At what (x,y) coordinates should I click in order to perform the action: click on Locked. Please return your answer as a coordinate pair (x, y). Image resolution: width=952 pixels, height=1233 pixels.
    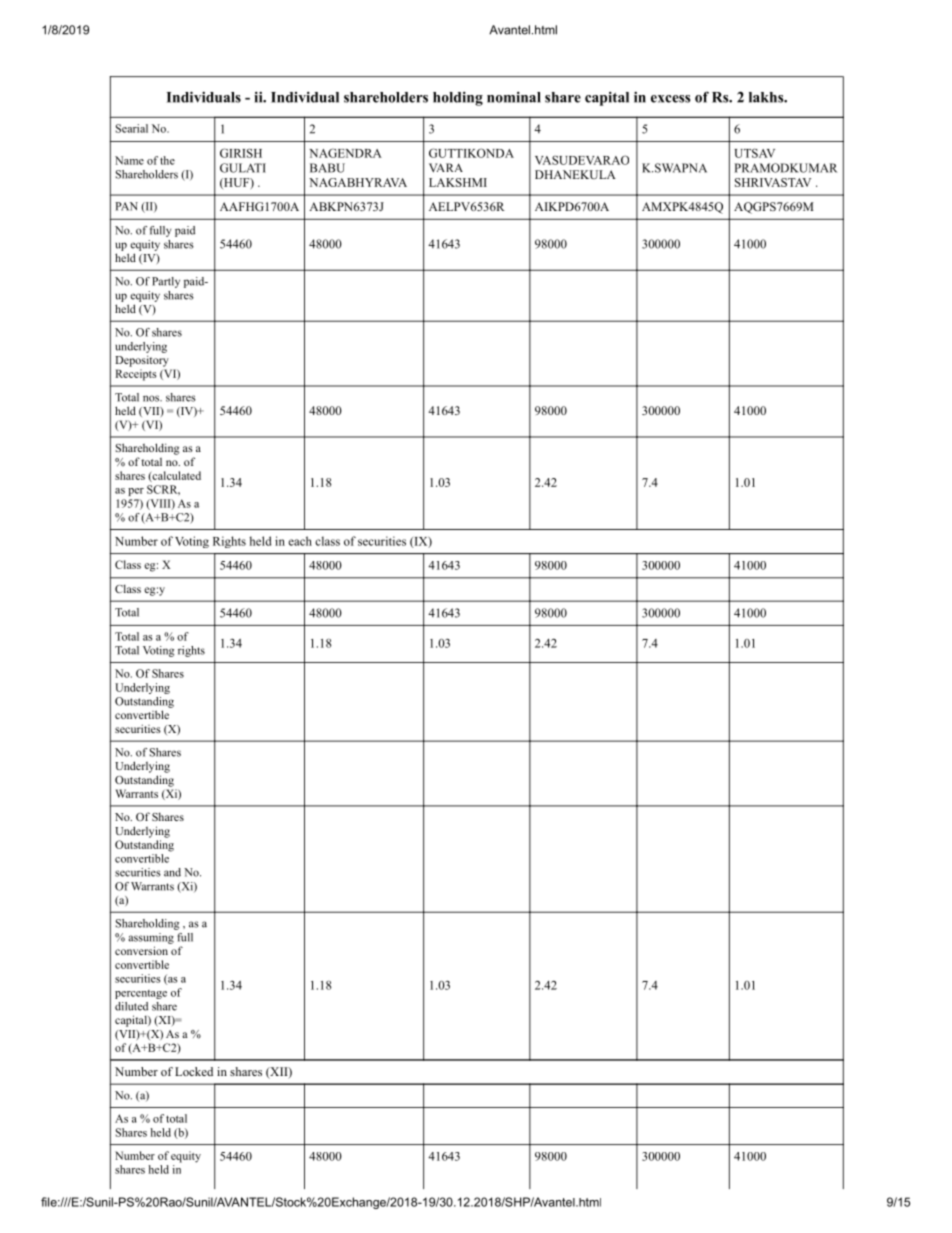
    Looking at the image, I should click on (194, 1071).
